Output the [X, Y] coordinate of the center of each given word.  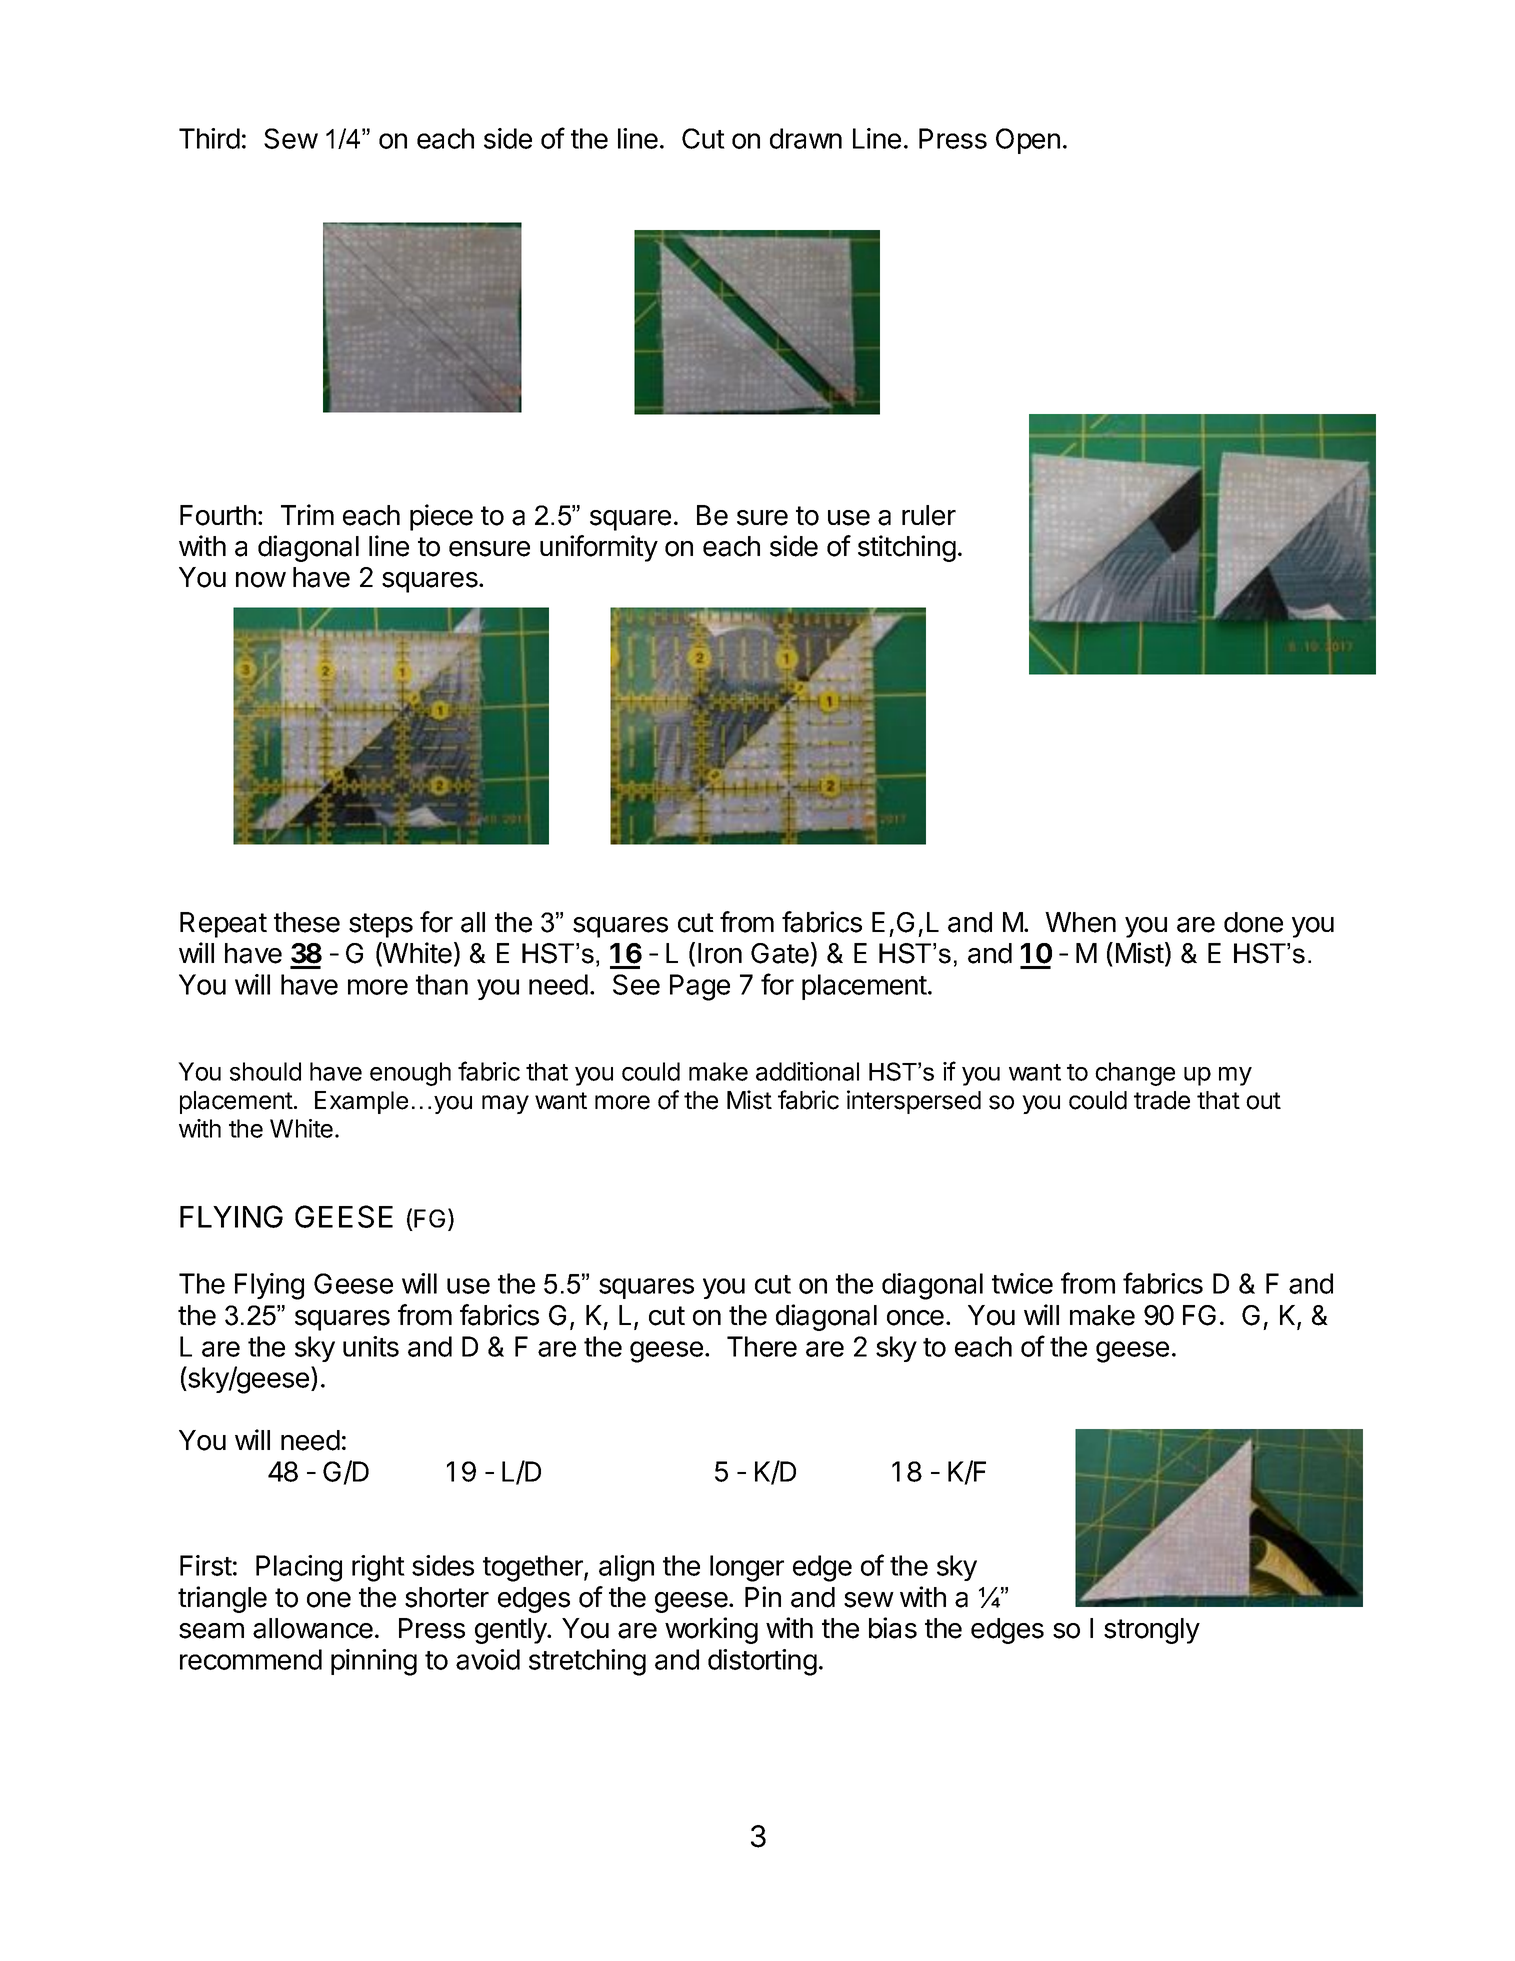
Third [209, 138]
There [762, 1346]
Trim [307, 514]
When [1080, 922]
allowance [313, 1628]
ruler [929, 515]
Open [1028, 141]
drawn [806, 138]
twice [1022, 1283]
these [307, 922]
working [711, 1630]
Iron [720, 953]
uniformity [599, 548]
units [371, 1346]
